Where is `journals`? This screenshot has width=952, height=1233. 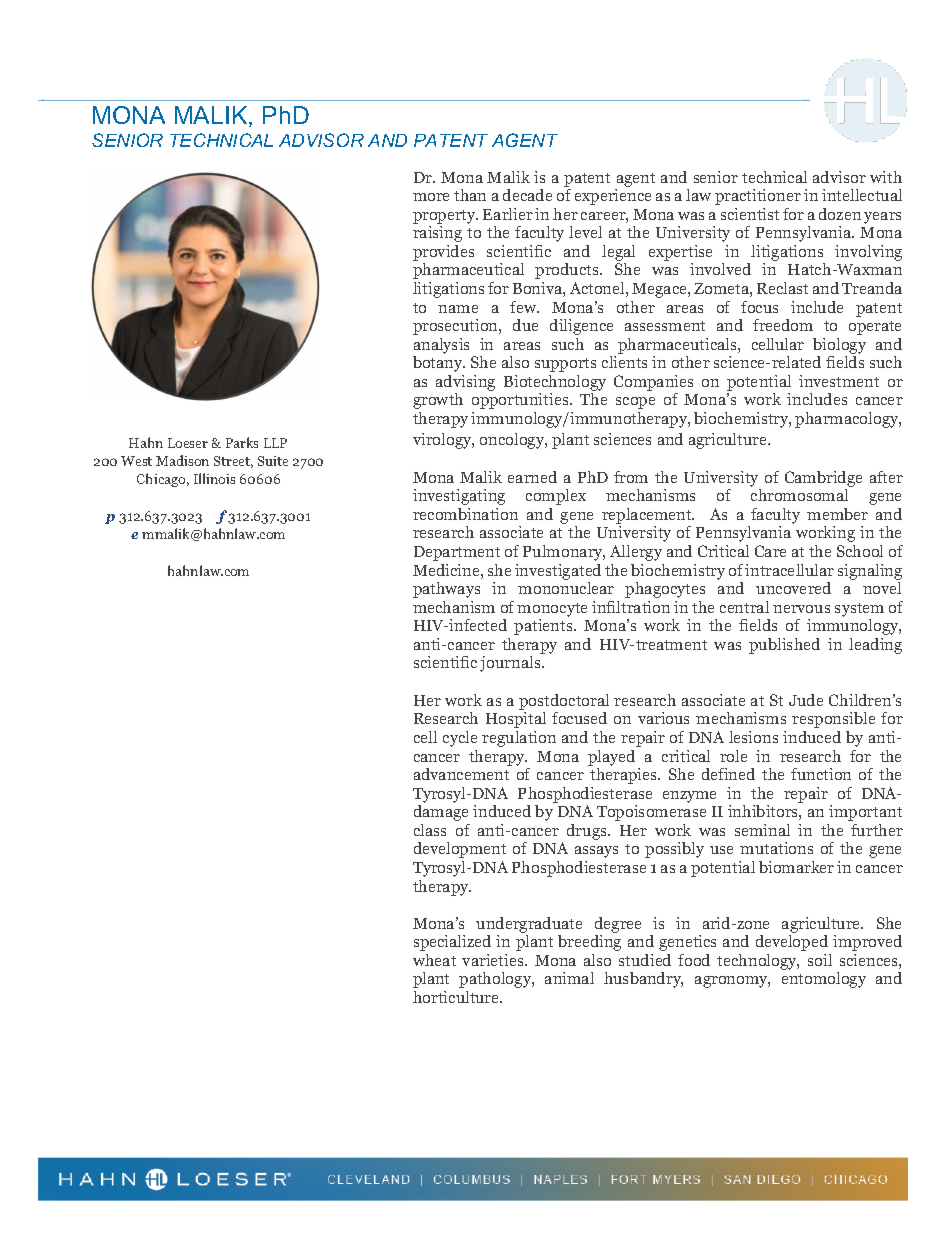
journals is located at coordinates (511, 664).
